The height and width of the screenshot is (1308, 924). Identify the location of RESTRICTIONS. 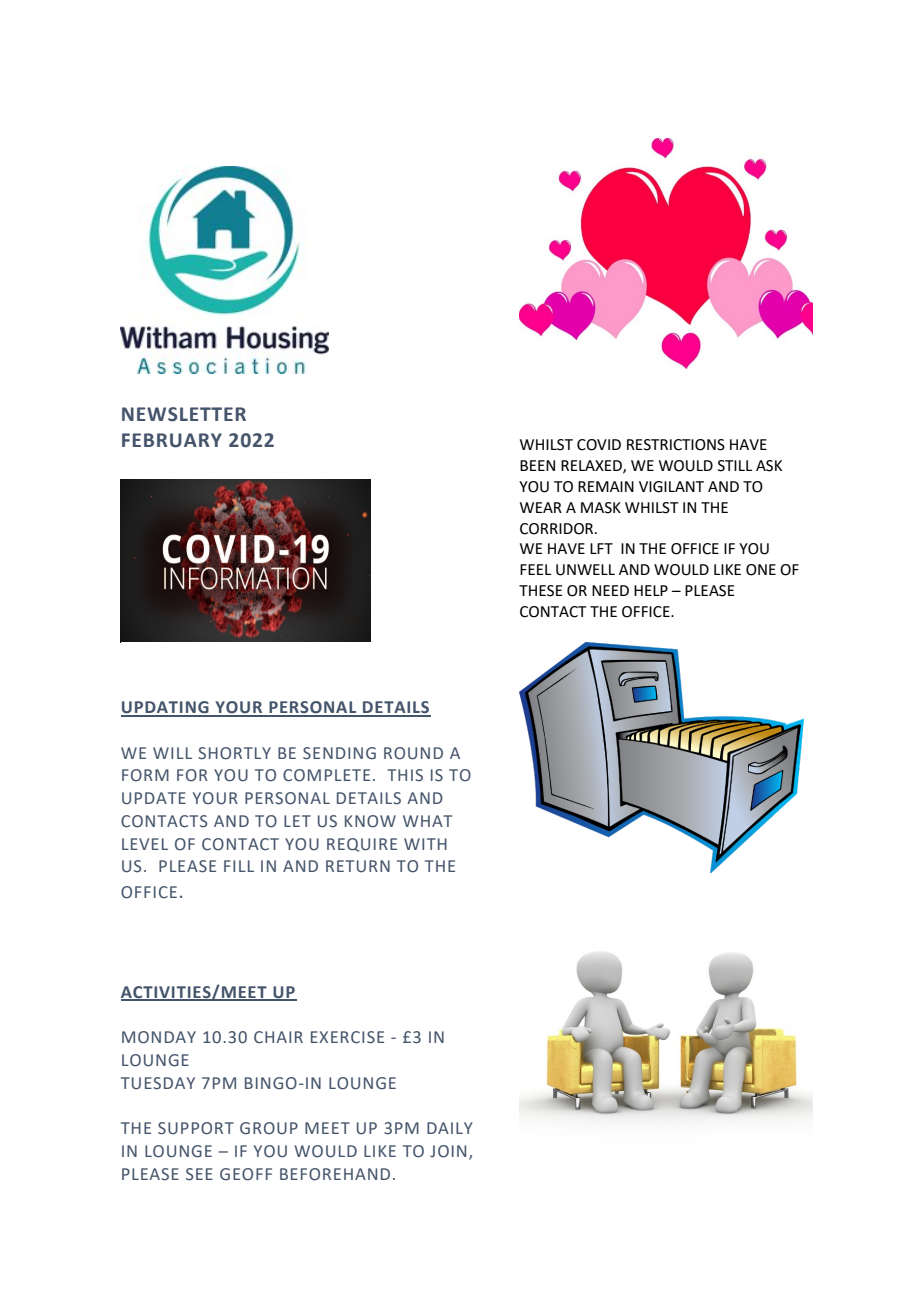
(676, 445).
